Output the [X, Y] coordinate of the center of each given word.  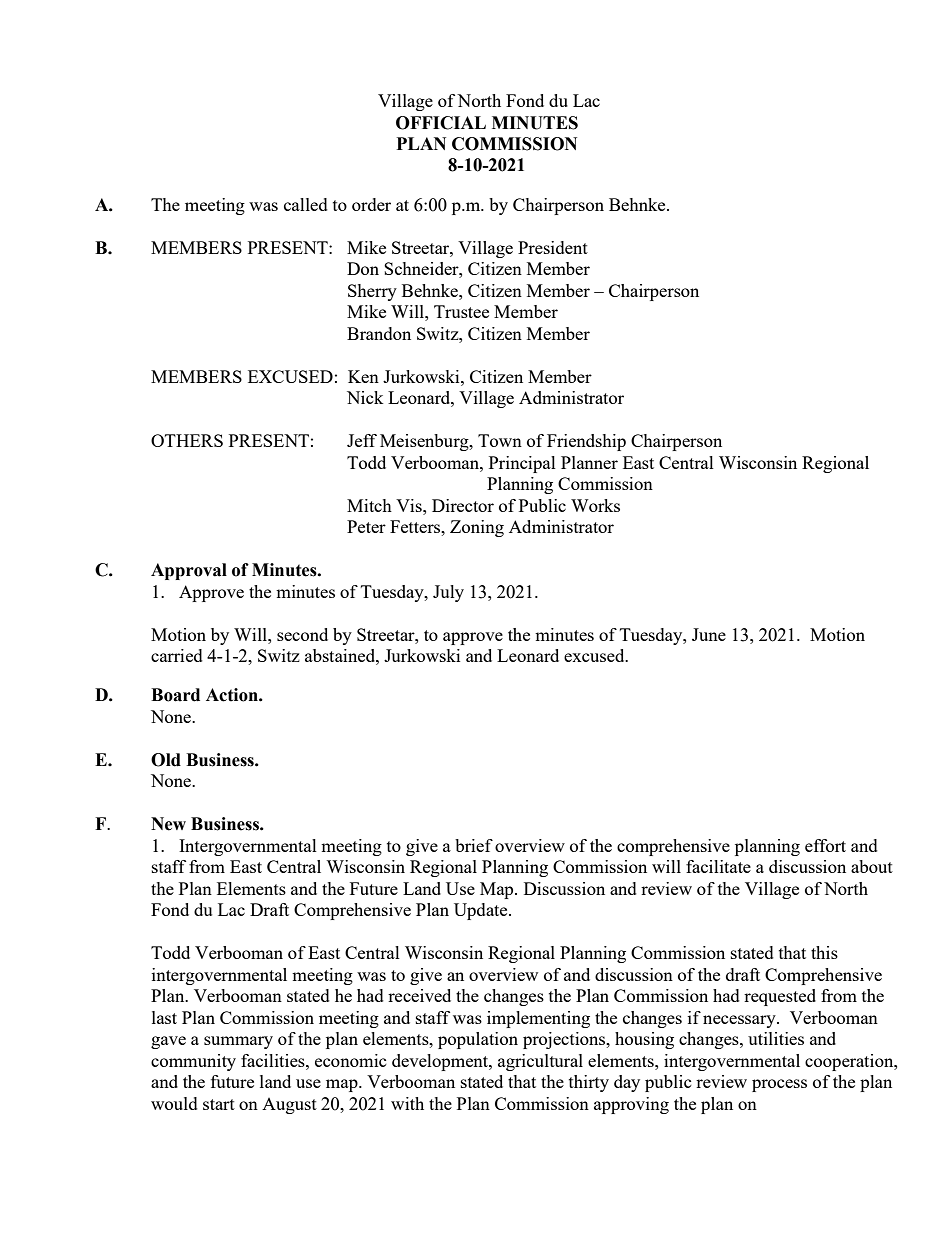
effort [825, 845]
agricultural [540, 1062]
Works [595, 505]
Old [166, 760]
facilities [274, 1060]
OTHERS [187, 440]
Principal [522, 464]
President [553, 247]
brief [474, 845]
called [306, 204]
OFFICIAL [441, 123]
